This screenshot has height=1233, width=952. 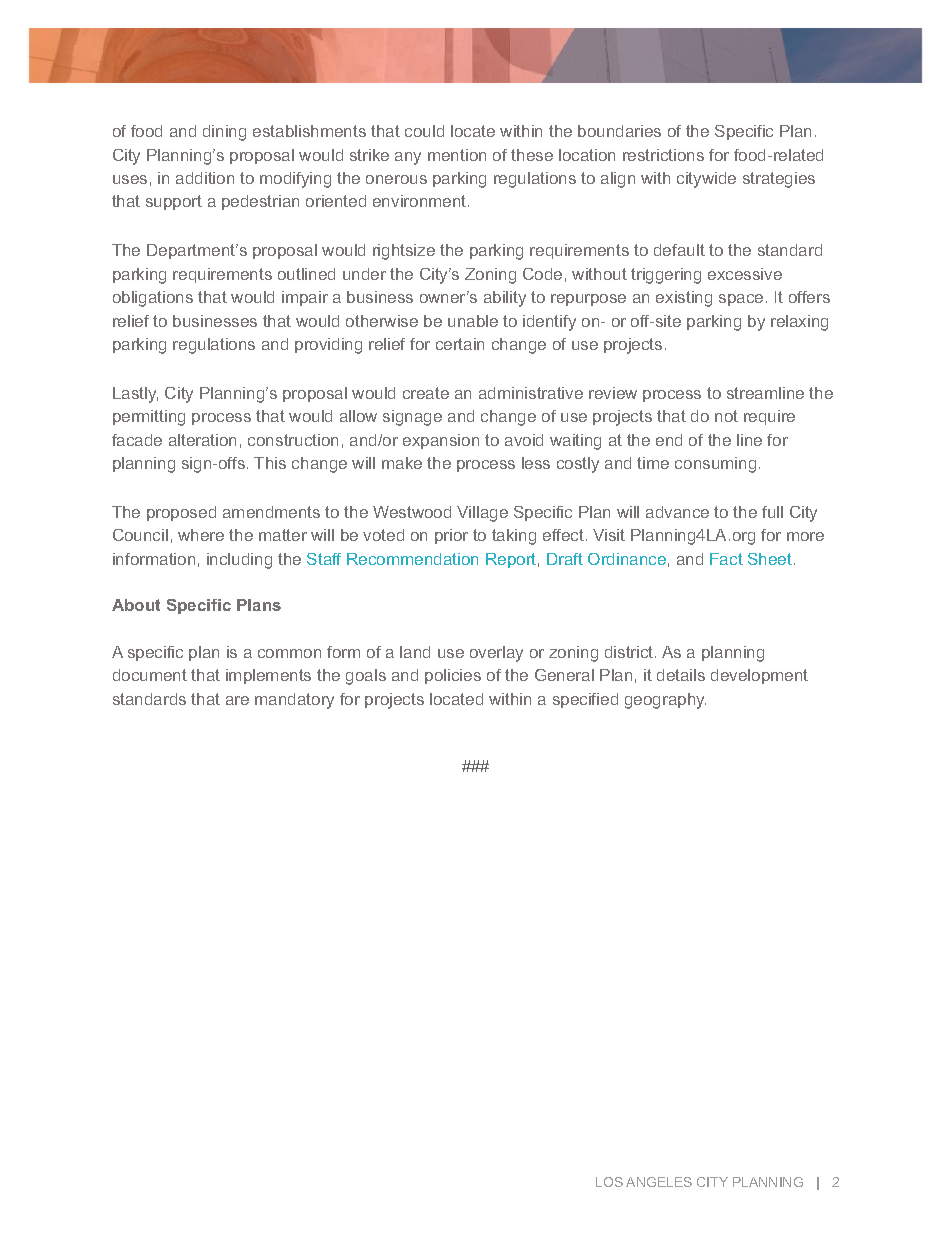 I want to click on addition, so click(x=205, y=178).
